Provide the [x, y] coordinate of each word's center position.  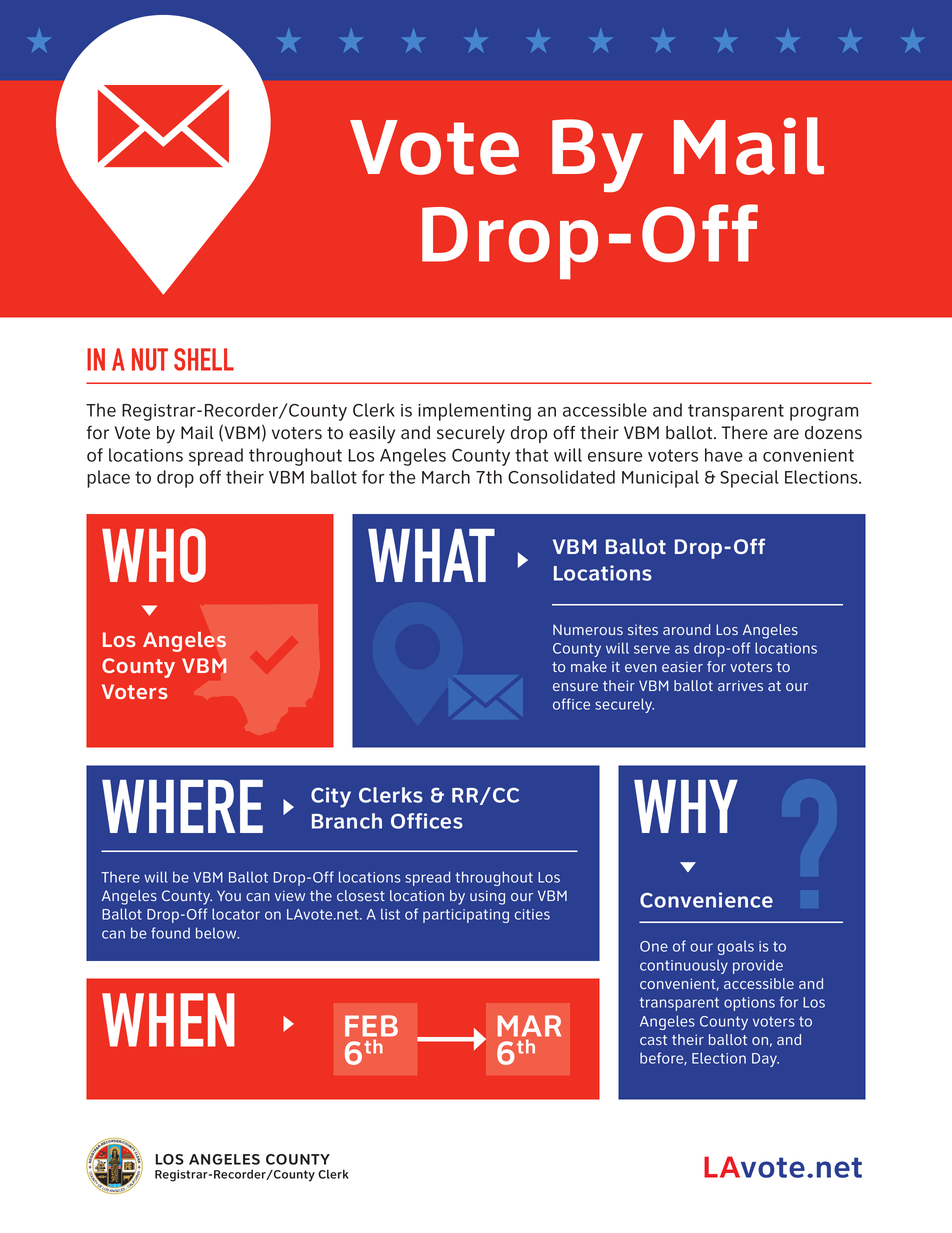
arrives [740, 685]
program [824, 414]
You [229, 895]
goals [736, 948]
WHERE [182, 806]
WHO [154, 555]
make [589, 666]
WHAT [431, 555]
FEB [371, 1026]
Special [749, 479]
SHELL [204, 359]
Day [765, 1060]
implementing [474, 412]
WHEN [168, 1020]
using [487, 897]
